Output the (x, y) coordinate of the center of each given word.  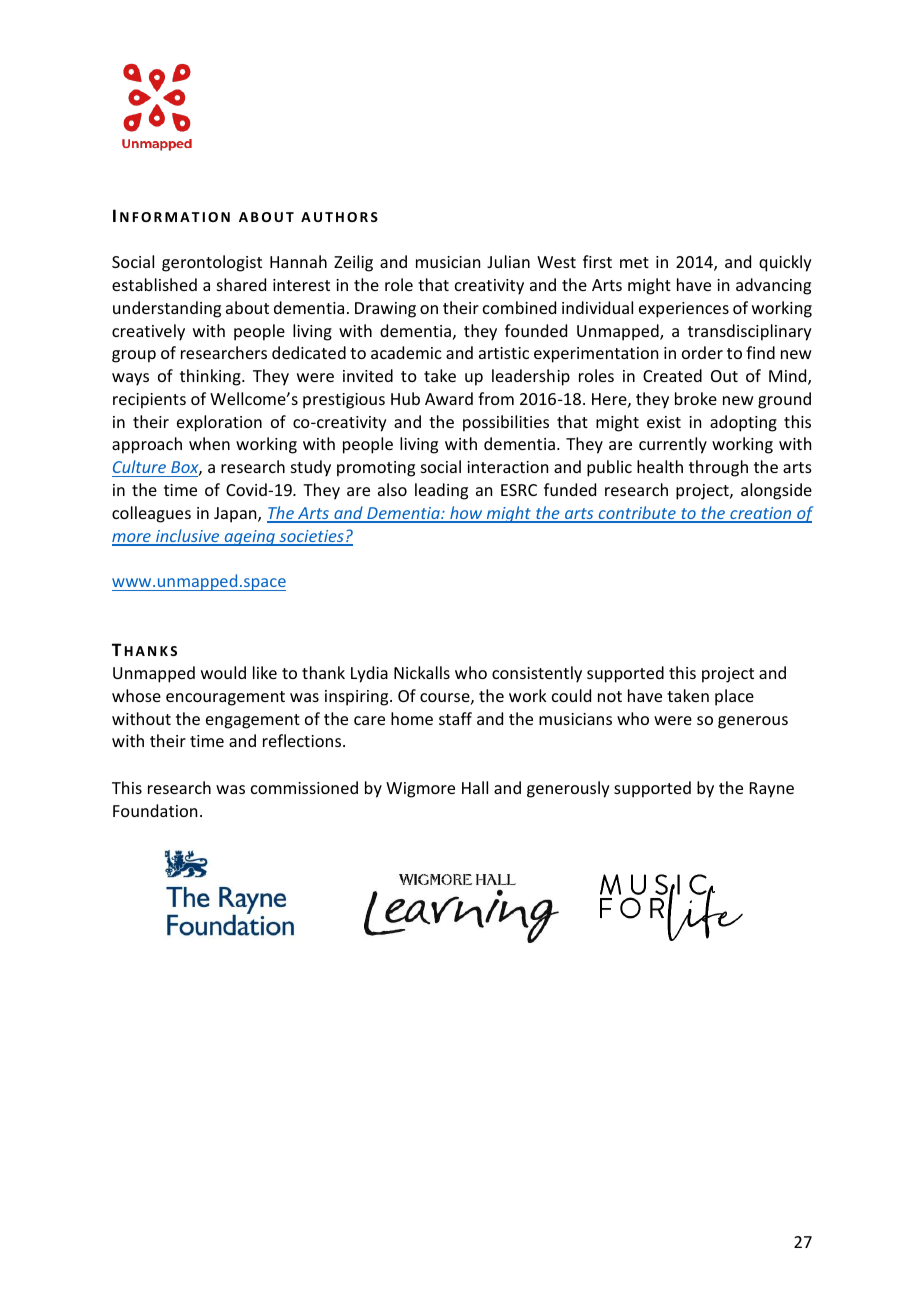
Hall (475, 787)
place (734, 697)
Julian (508, 261)
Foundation (155, 810)
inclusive (188, 537)
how (466, 514)
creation (761, 514)
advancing (773, 286)
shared (241, 284)
